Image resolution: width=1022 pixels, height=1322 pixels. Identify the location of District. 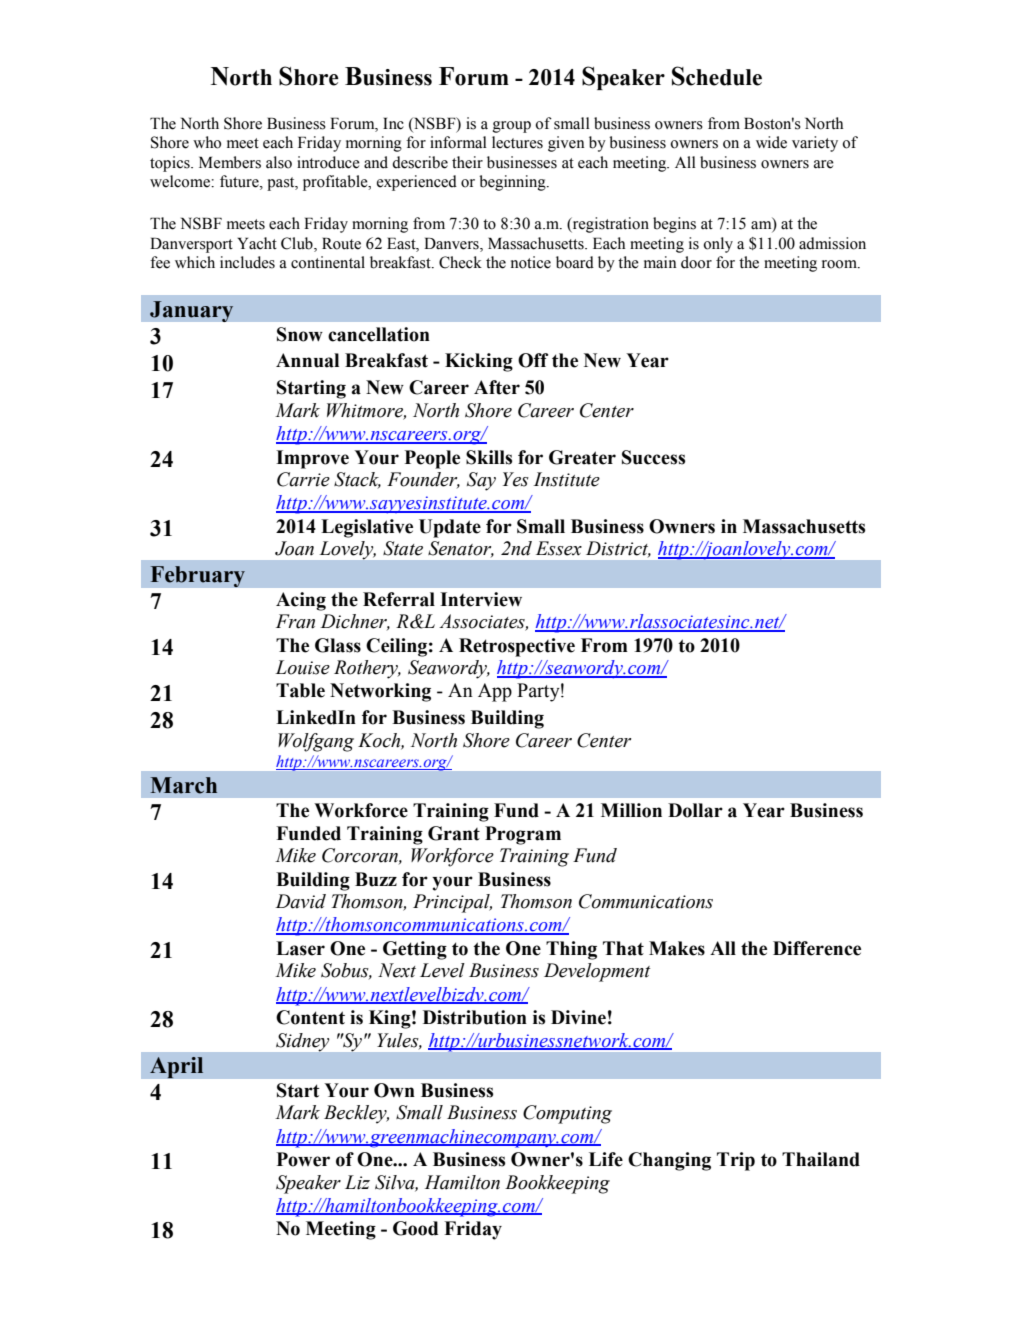
(618, 549).
